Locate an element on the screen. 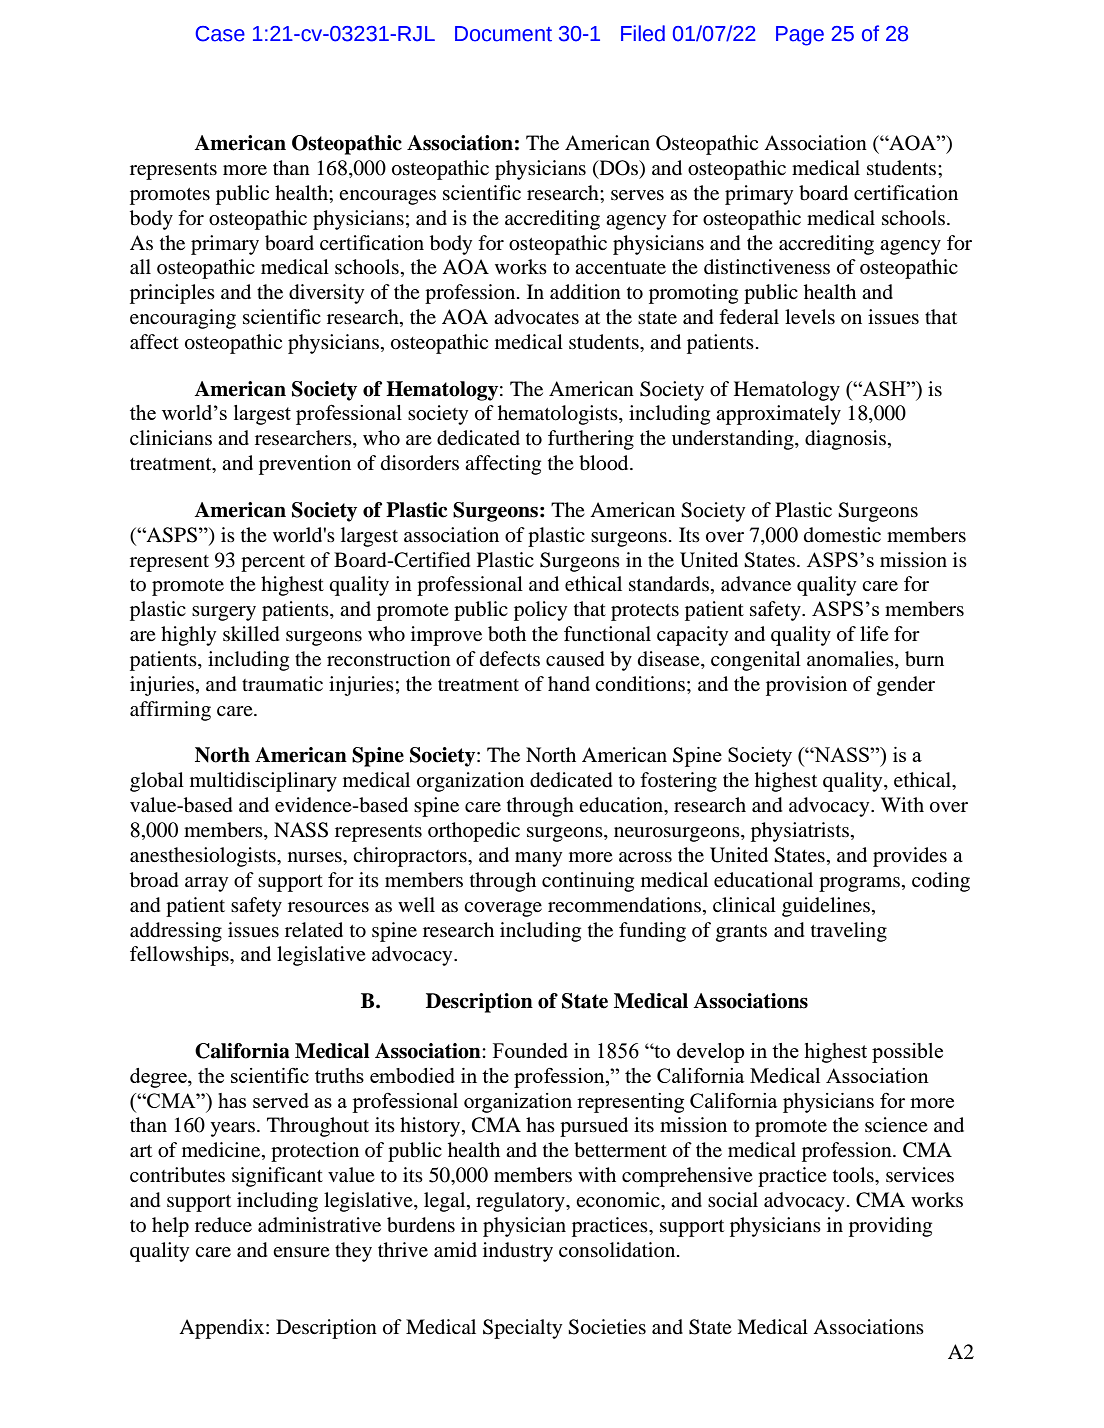  Page is located at coordinates (800, 36).
